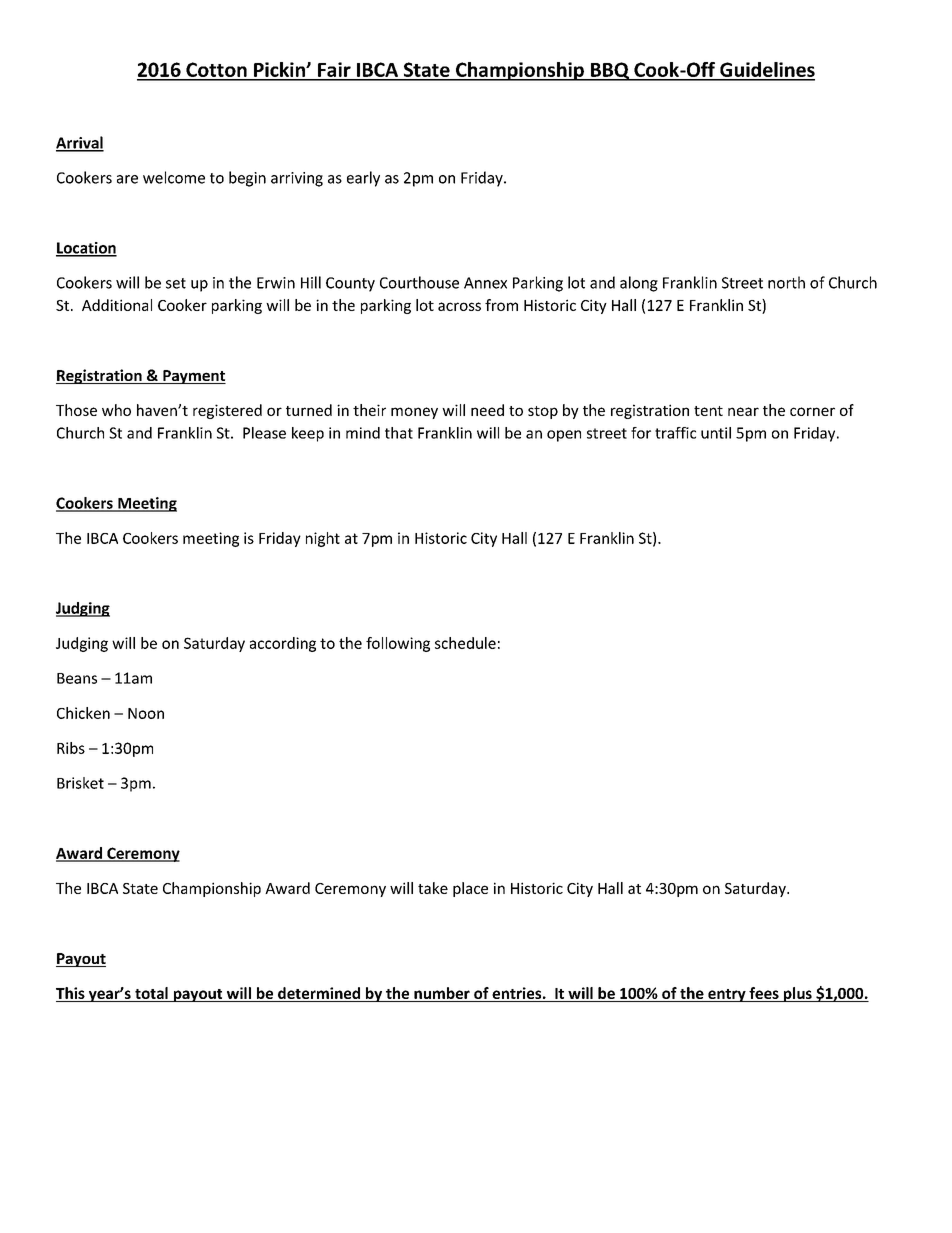 Image resolution: width=952 pixels, height=1233 pixels. What do you see at coordinates (151, 994) in the screenshot?
I see `total` at bounding box center [151, 994].
